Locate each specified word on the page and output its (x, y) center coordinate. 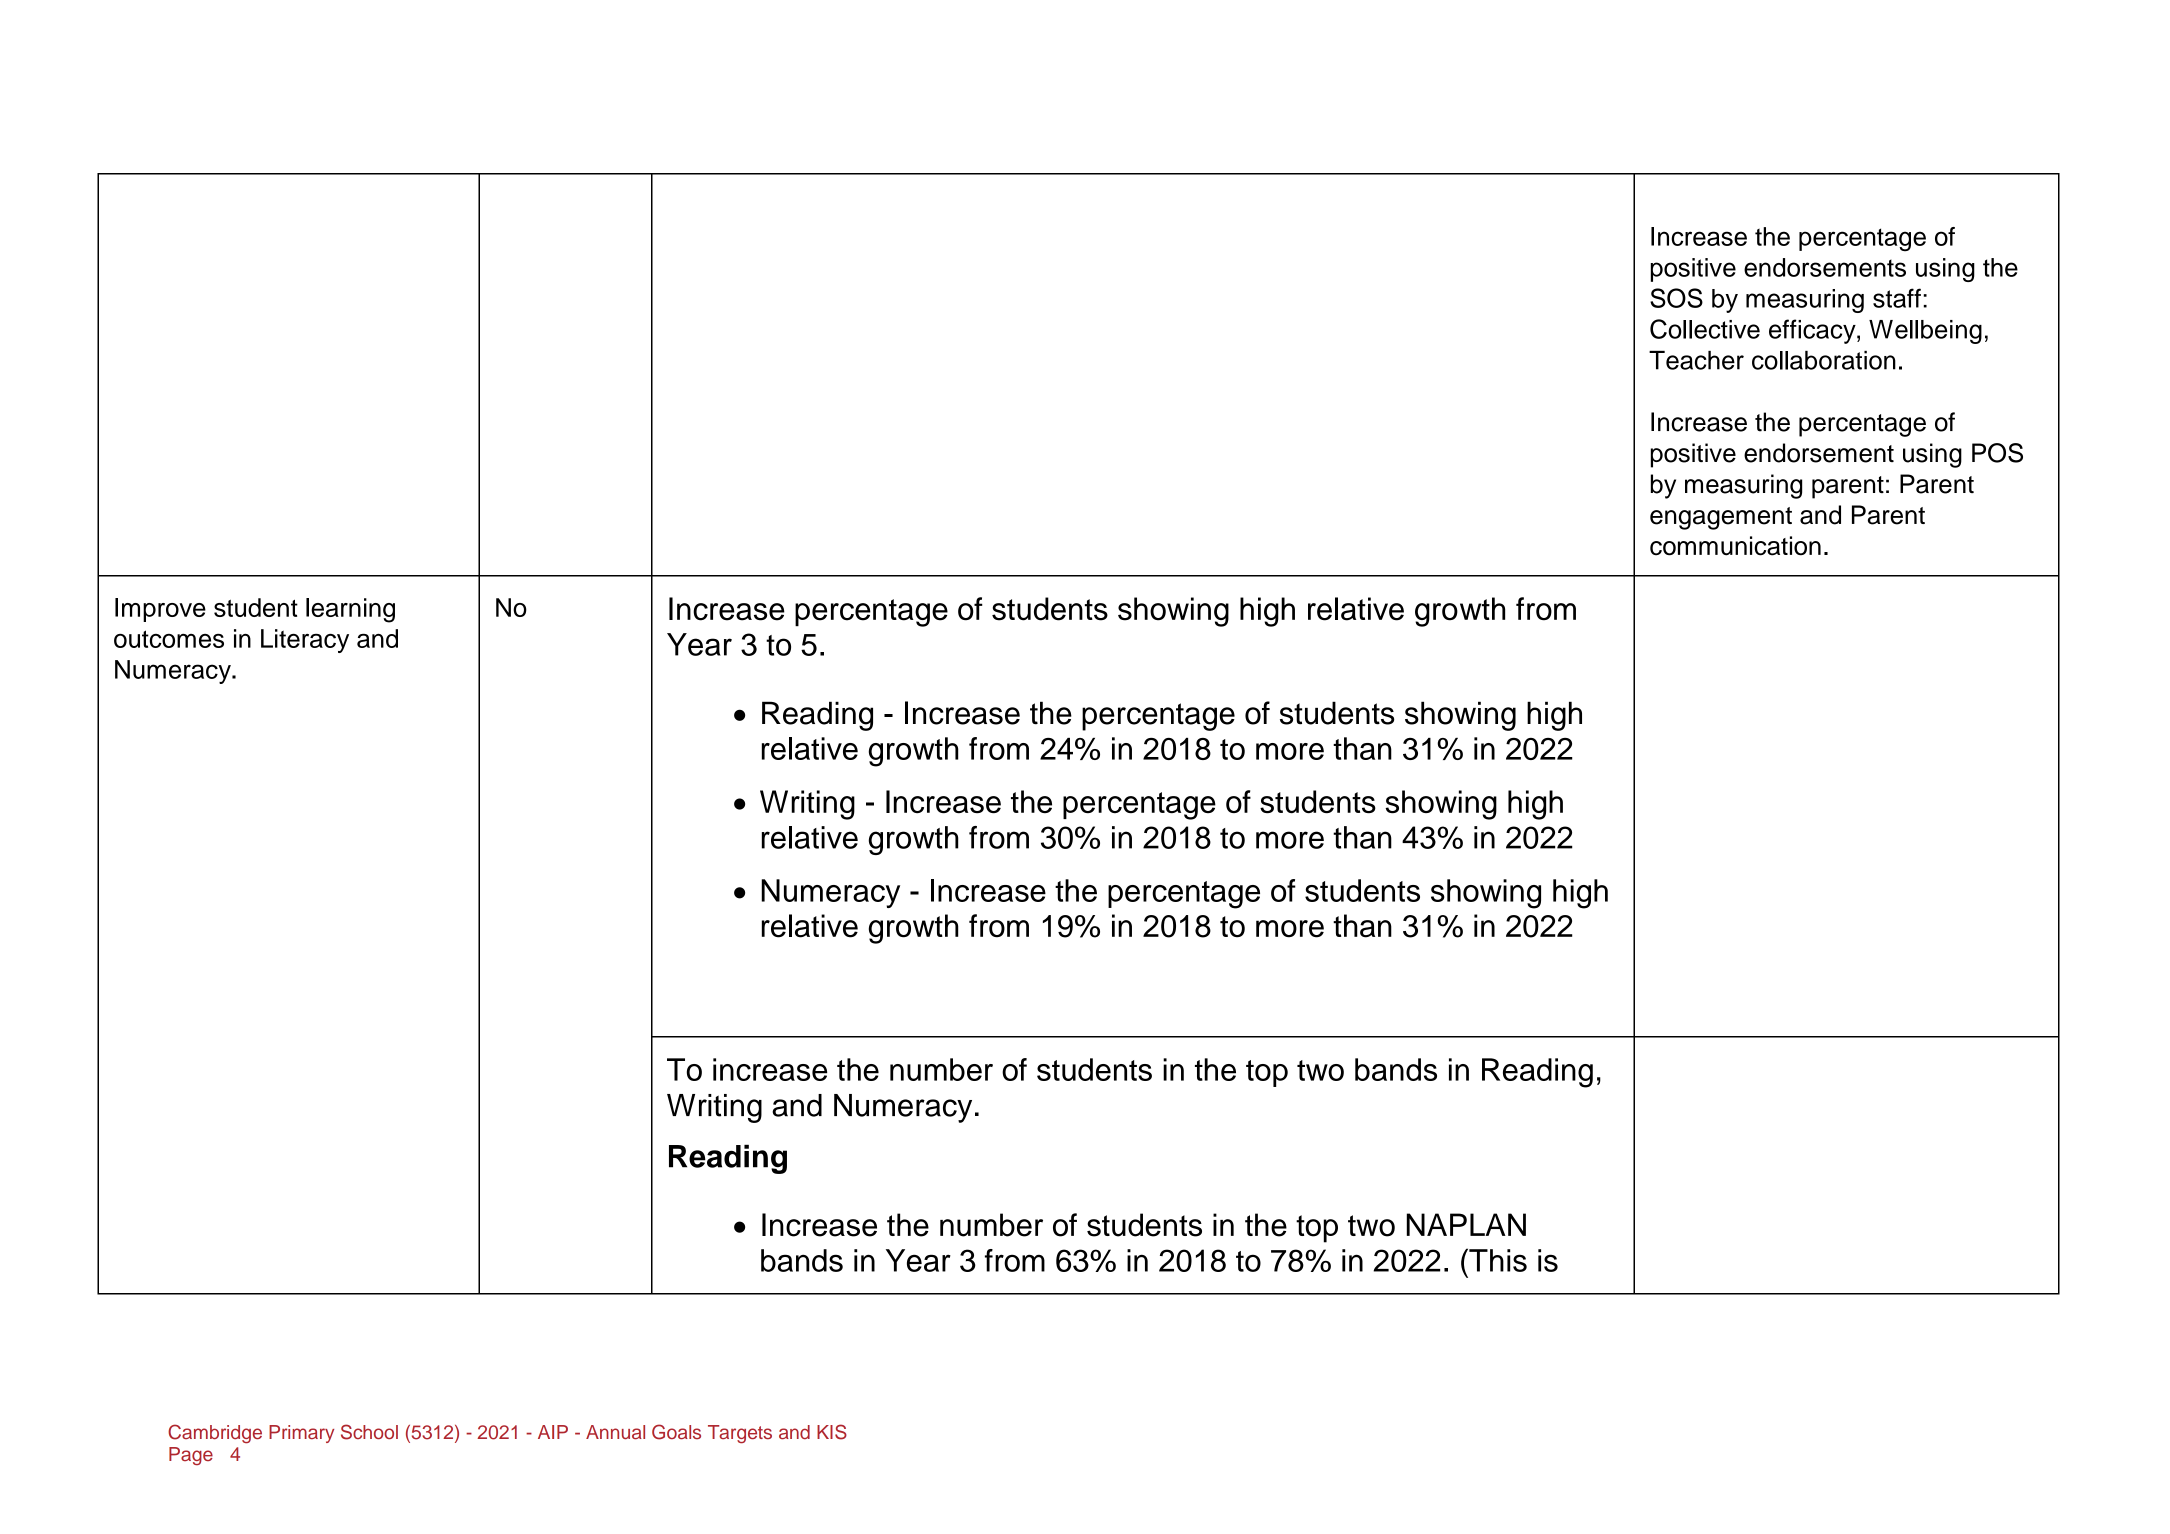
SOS (1676, 298)
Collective (1705, 329)
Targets (740, 1434)
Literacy (305, 641)
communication (1735, 546)
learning (350, 610)
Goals (676, 1432)
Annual (615, 1432)
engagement (1721, 518)
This (1497, 1260)
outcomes (169, 639)
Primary (301, 1434)
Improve (160, 610)
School (369, 1432)
